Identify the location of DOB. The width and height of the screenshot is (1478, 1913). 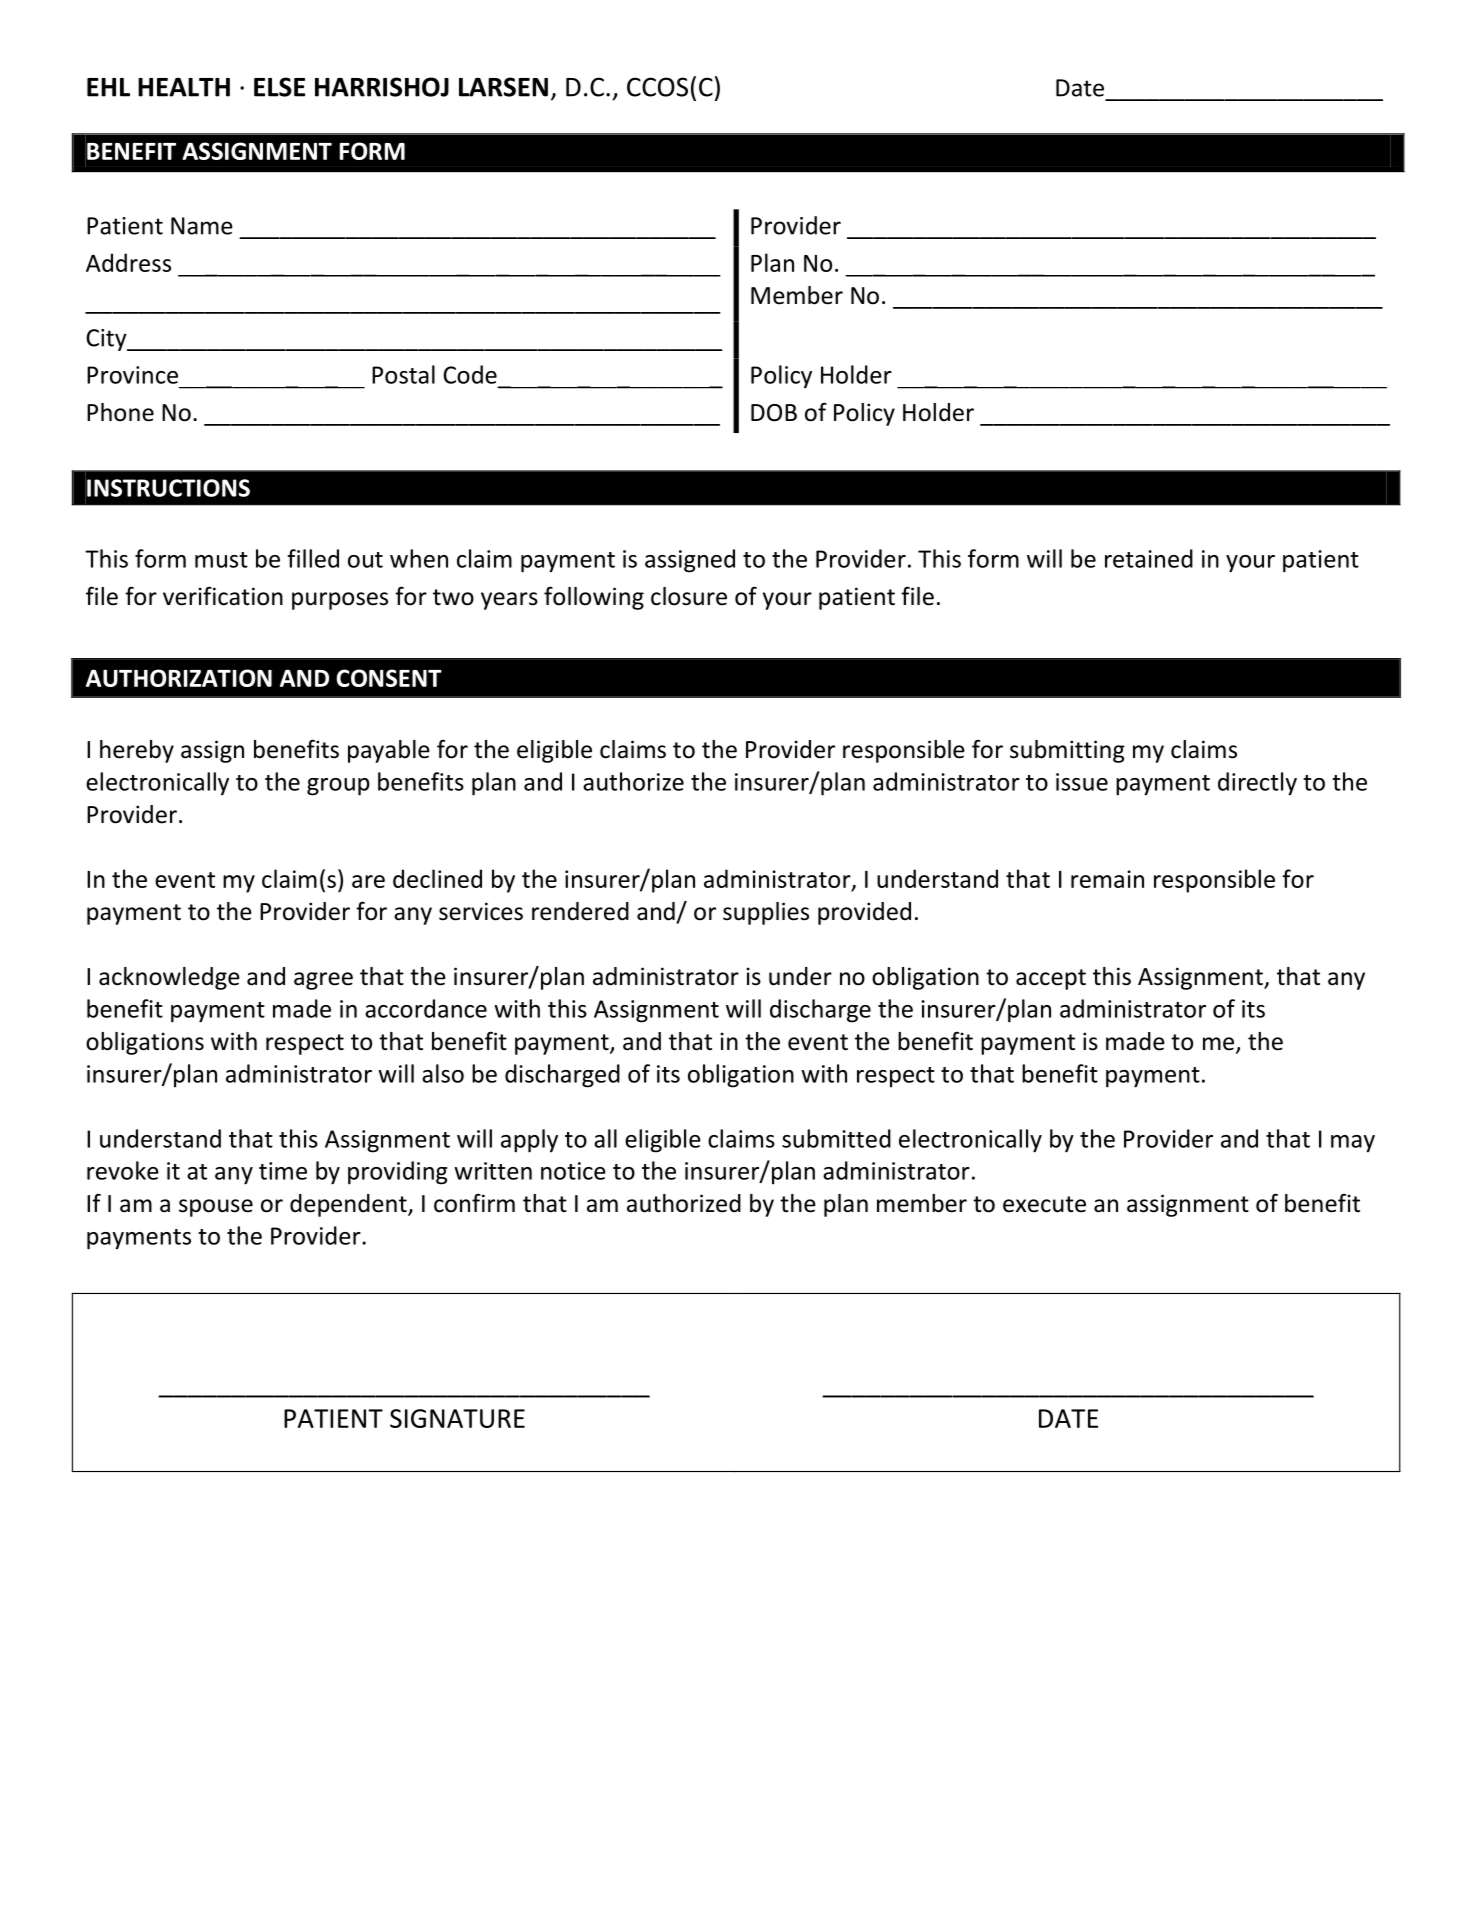
(774, 413).
